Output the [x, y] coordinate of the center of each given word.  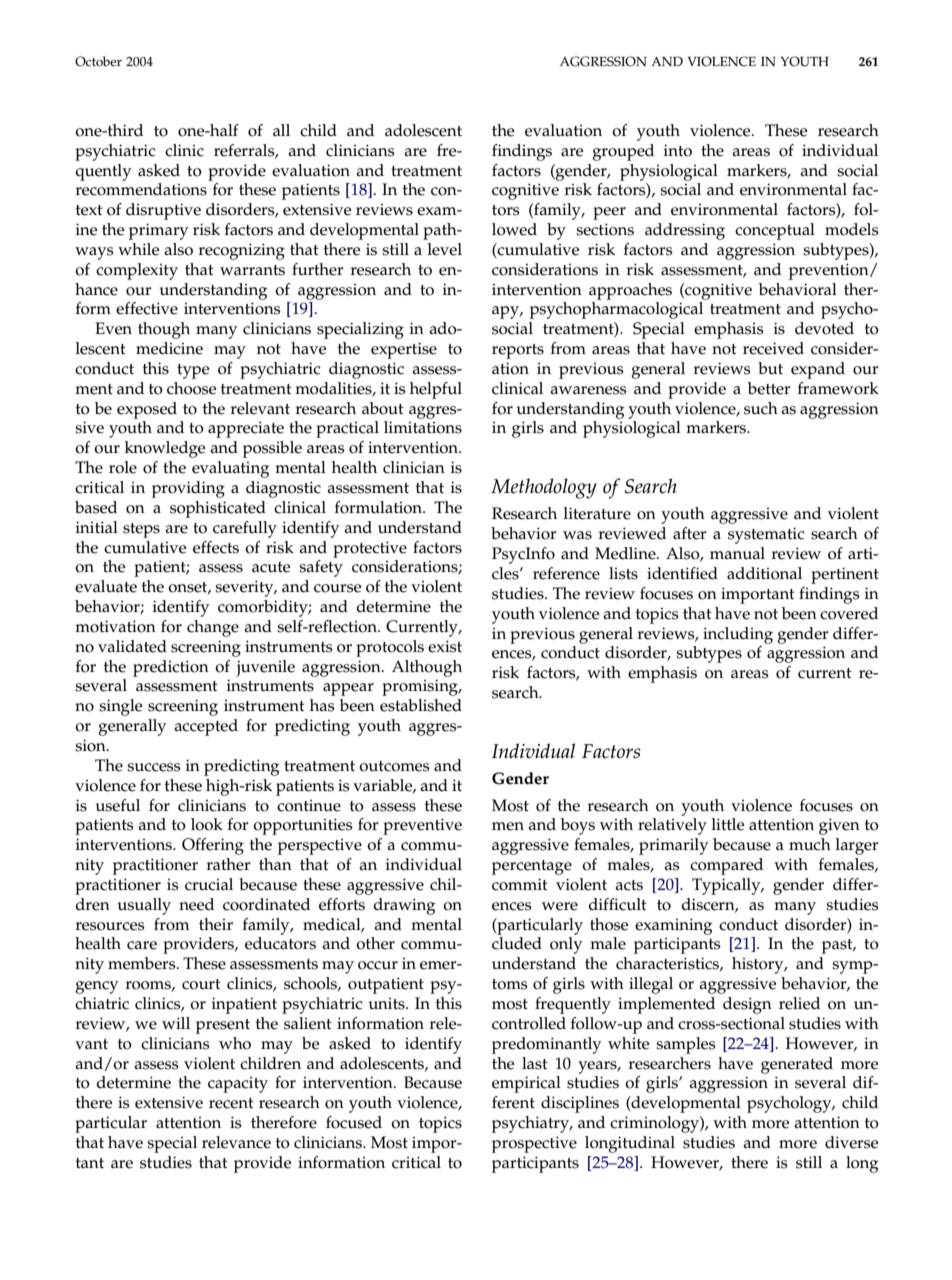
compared [726, 866]
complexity [137, 271]
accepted [206, 727]
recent [231, 1103]
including [738, 635]
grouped [623, 152]
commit [520, 884]
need [196, 904]
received [773, 348]
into [678, 150]
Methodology [544, 488]
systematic [766, 535]
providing [188, 489]
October [98, 61]
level [445, 249]
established [421, 705]
